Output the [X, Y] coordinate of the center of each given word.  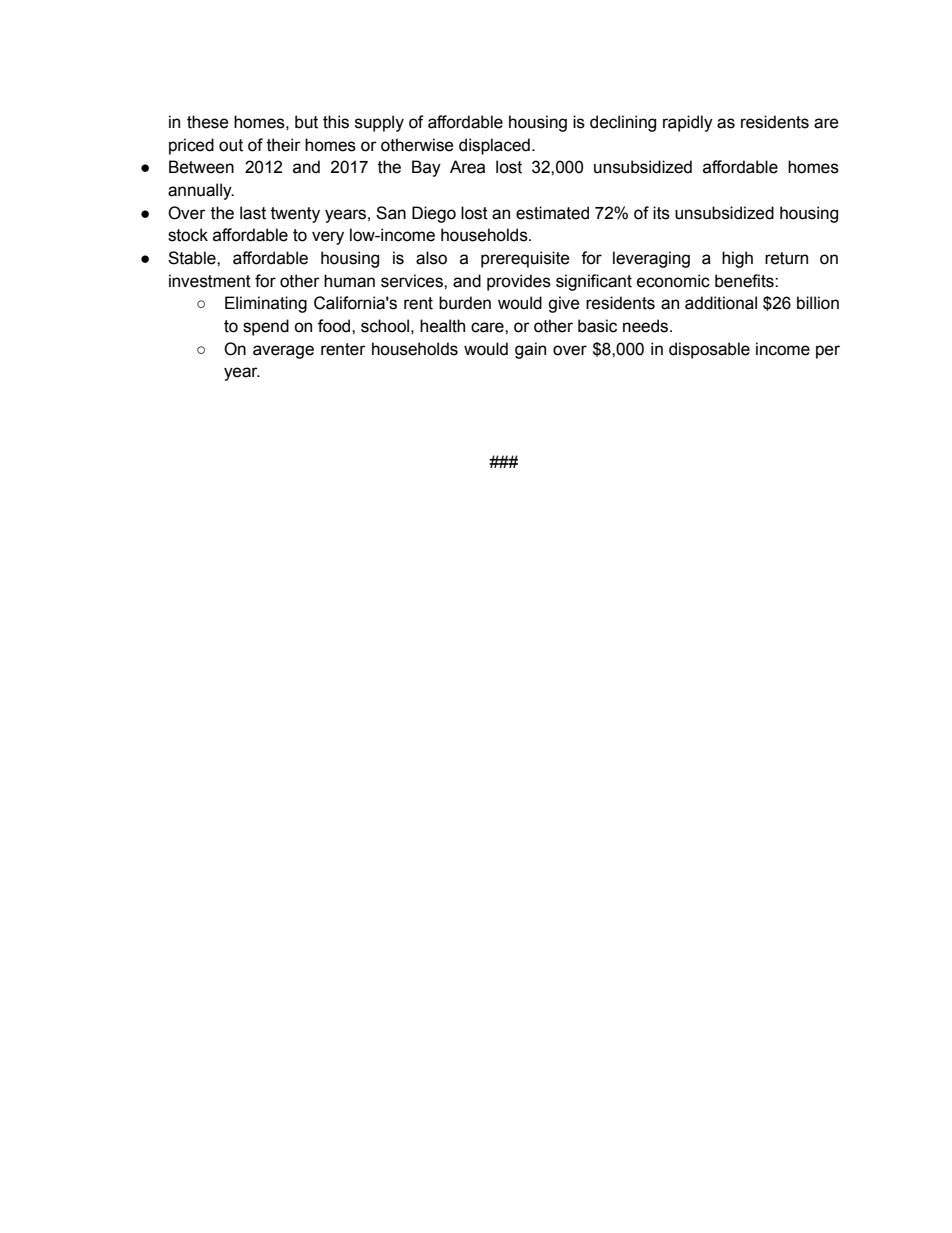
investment [210, 281]
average [283, 352]
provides [519, 282]
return [786, 258]
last [253, 213]
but [306, 122]
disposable [709, 350]
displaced [494, 146]
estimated [552, 213]
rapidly [688, 123]
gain [530, 350]
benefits [745, 281]
